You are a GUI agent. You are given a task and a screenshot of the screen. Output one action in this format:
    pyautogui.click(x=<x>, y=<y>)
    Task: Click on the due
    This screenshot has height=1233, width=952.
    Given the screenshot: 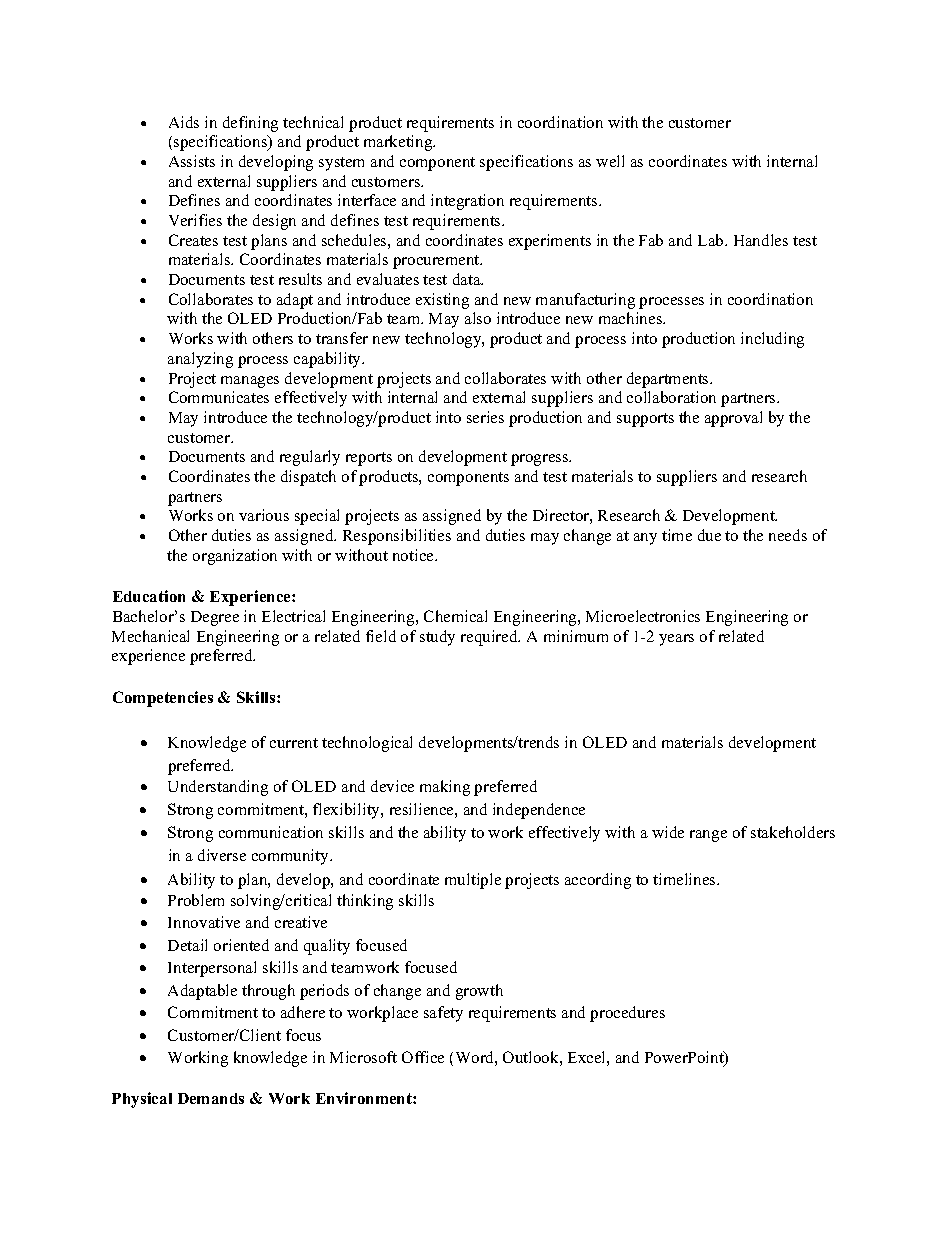 What is the action you would take?
    pyautogui.click(x=709, y=535)
